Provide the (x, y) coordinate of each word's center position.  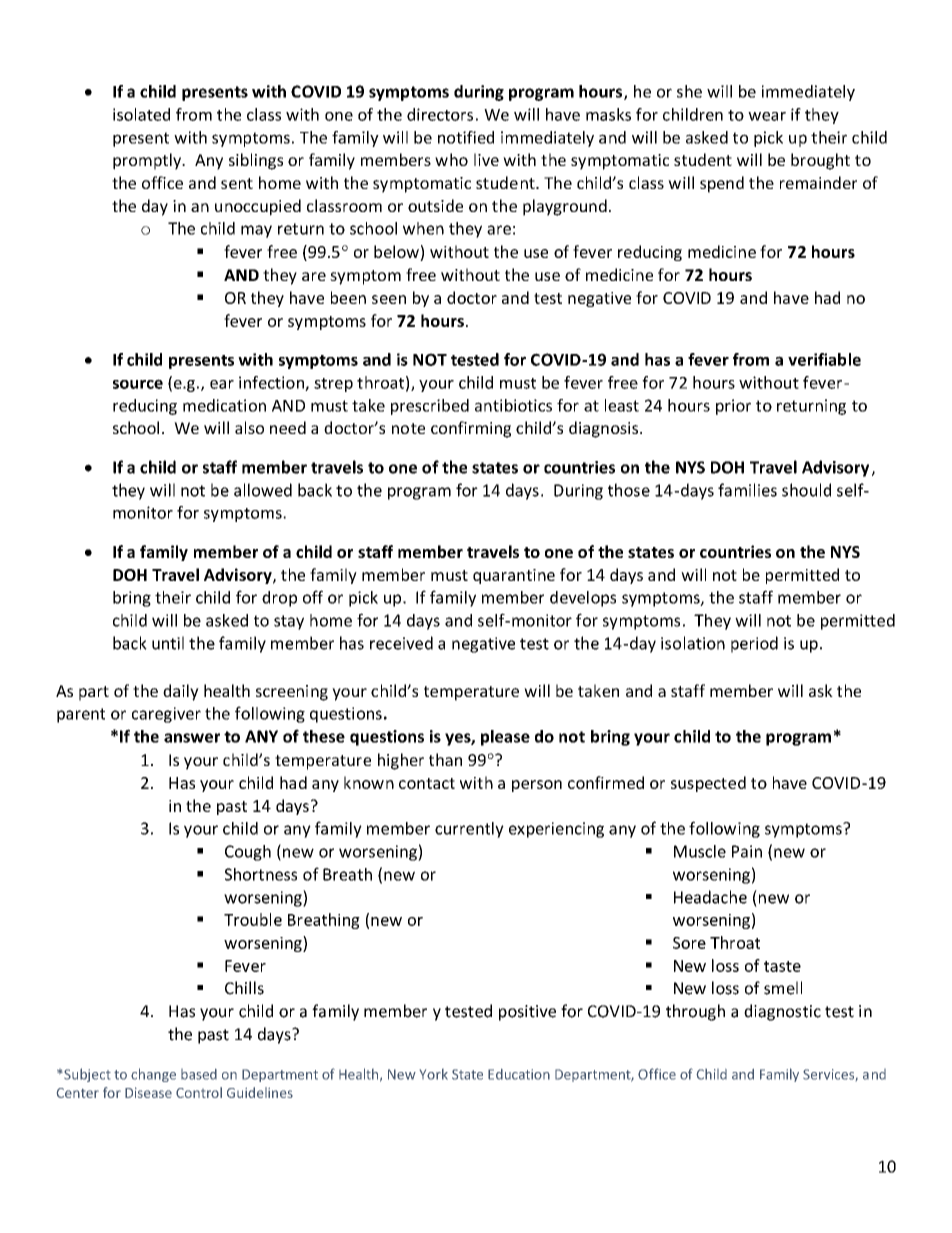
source (138, 384)
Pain (747, 851)
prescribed (430, 407)
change (153, 1075)
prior (733, 407)
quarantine (514, 576)
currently (469, 830)
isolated (141, 114)
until (168, 643)
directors (440, 114)
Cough (248, 853)
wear (767, 116)
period (754, 644)
